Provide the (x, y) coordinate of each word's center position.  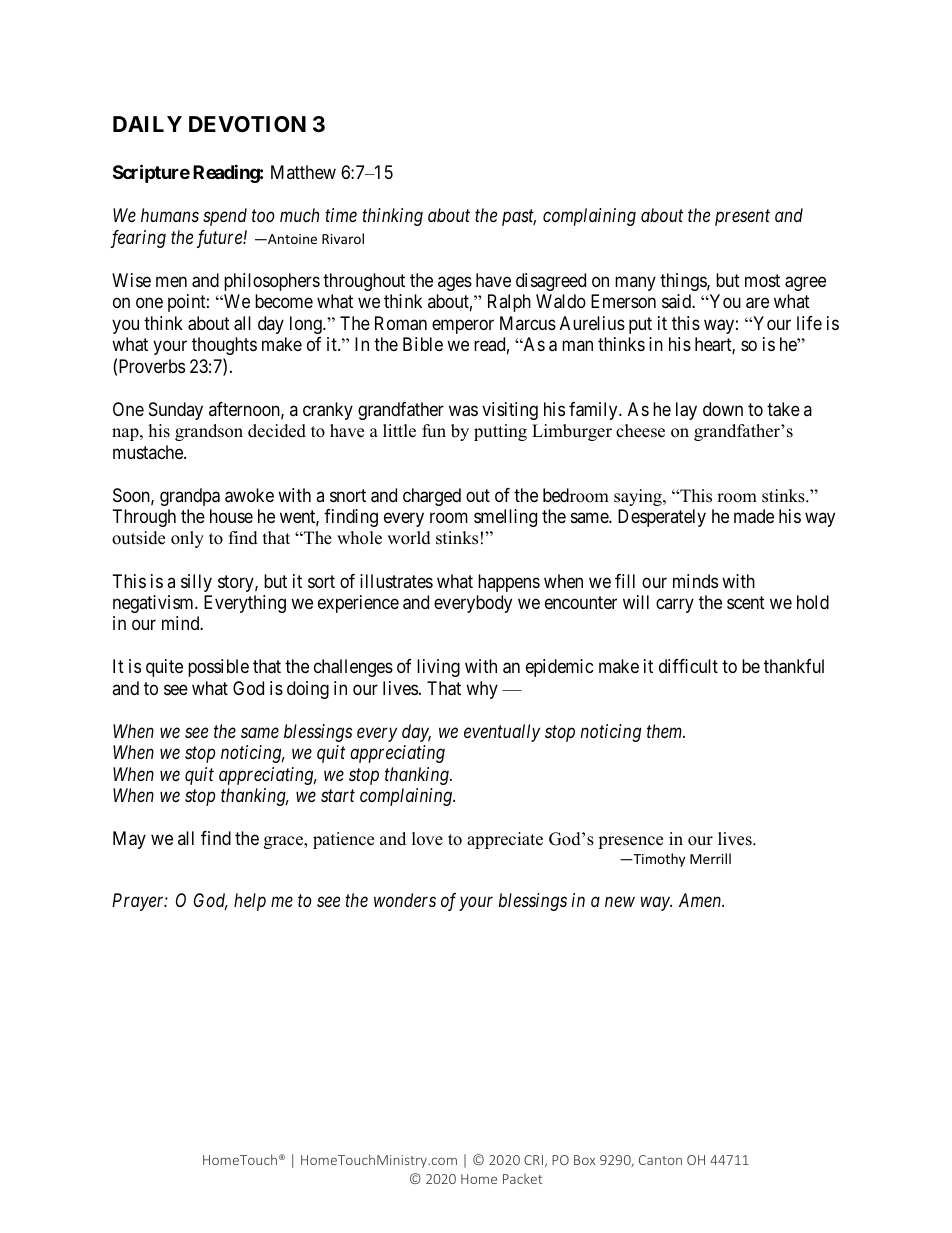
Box (584, 1160)
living (438, 668)
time (341, 215)
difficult (688, 666)
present (742, 218)
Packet (522, 1178)
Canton (660, 1160)
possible (218, 668)
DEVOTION (247, 124)
